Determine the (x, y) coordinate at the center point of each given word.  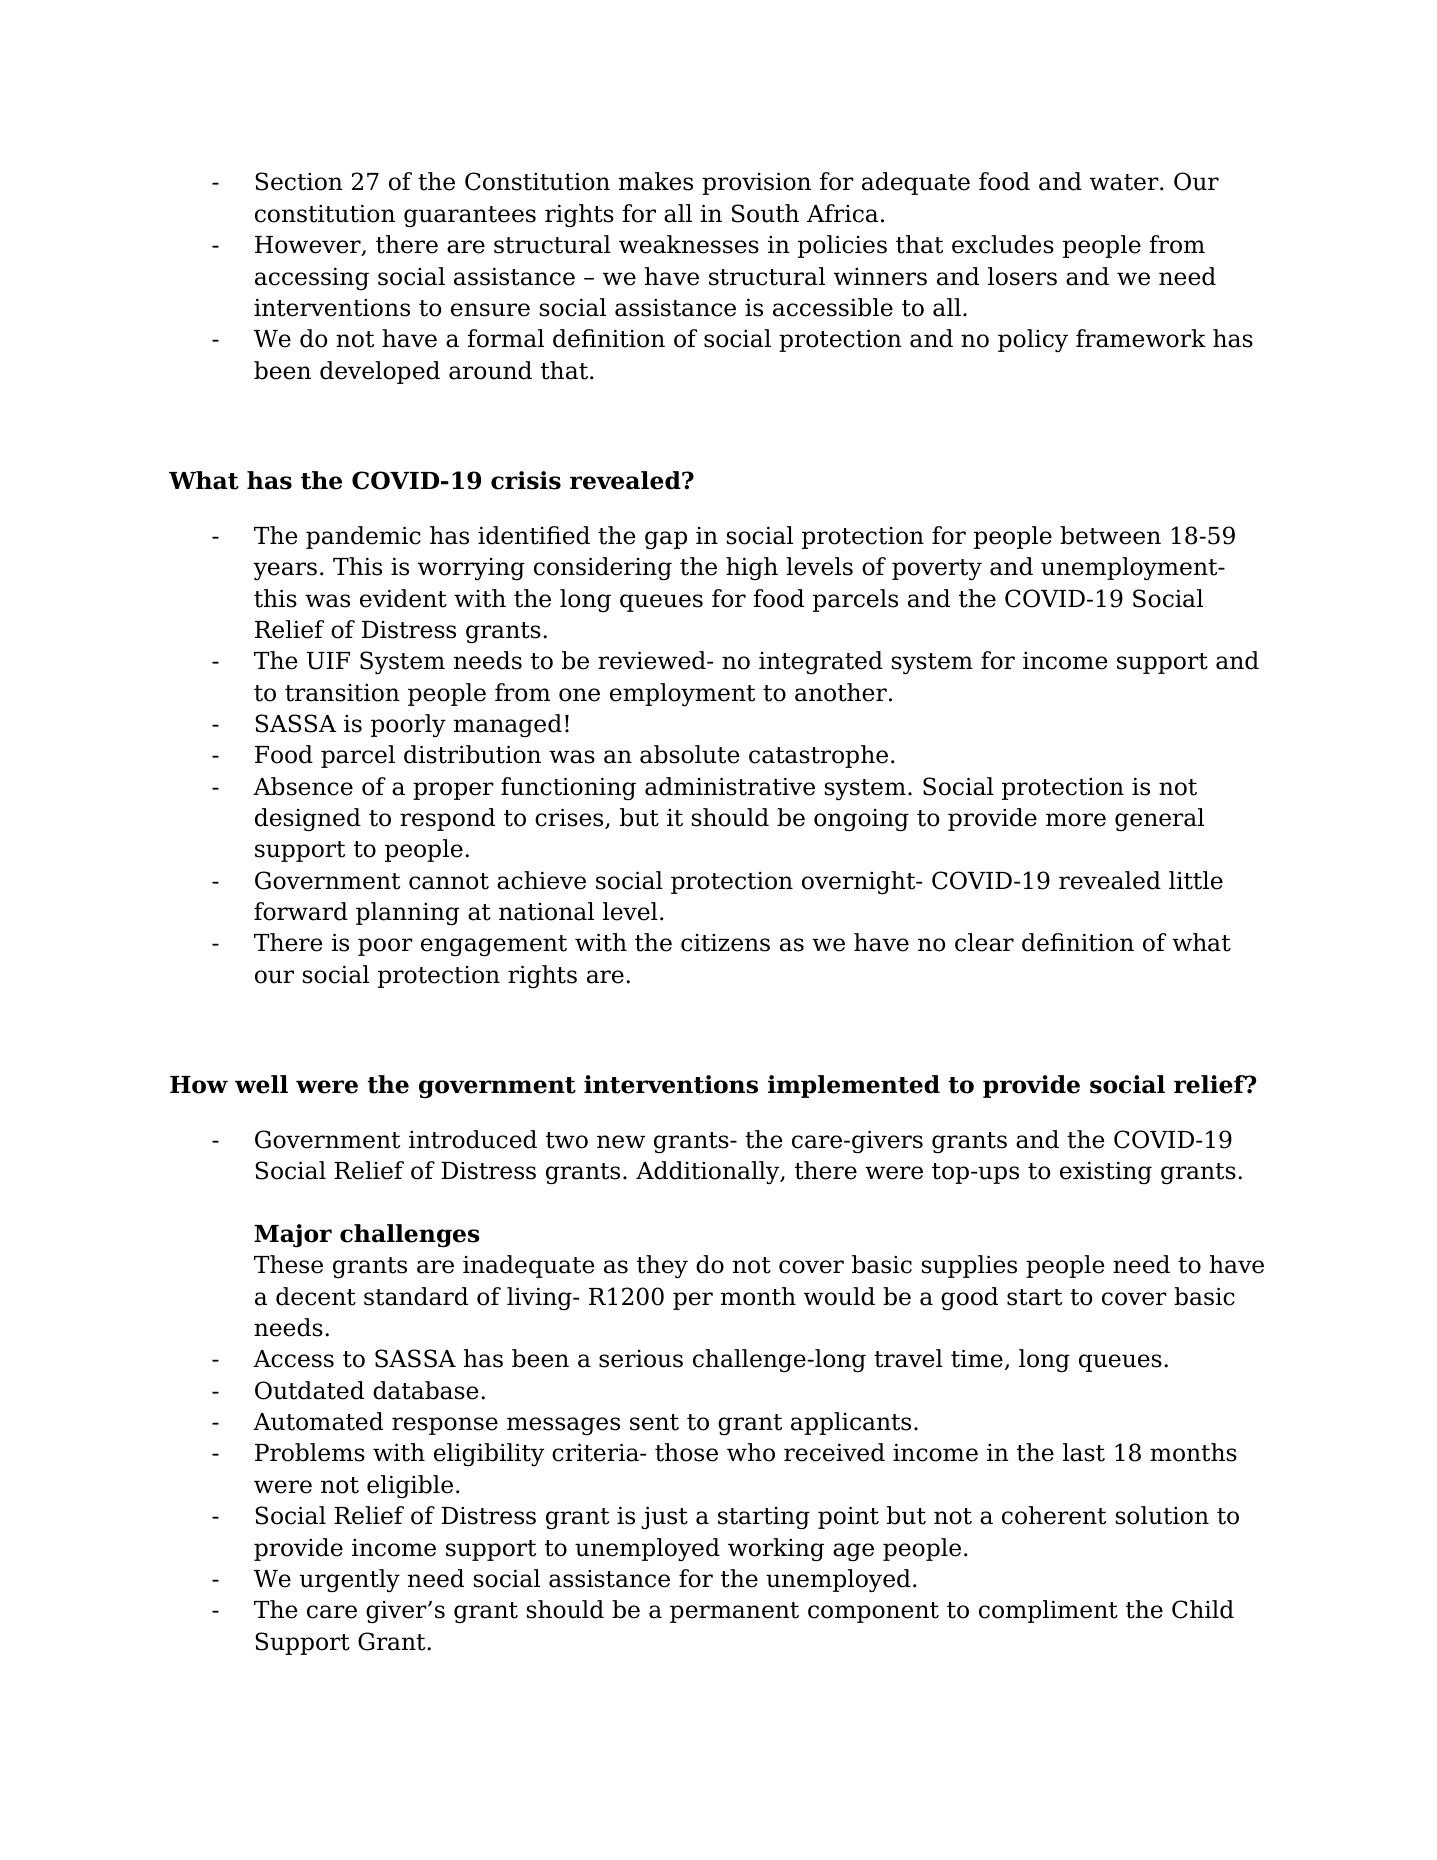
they (662, 1267)
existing (1106, 1172)
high (752, 568)
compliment (1048, 1611)
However (309, 246)
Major (293, 1236)
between (1110, 535)
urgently (350, 1581)
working (776, 1550)
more (1076, 820)
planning (407, 914)
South (765, 213)
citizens (725, 943)
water (1125, 182)
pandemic (363, 537)
